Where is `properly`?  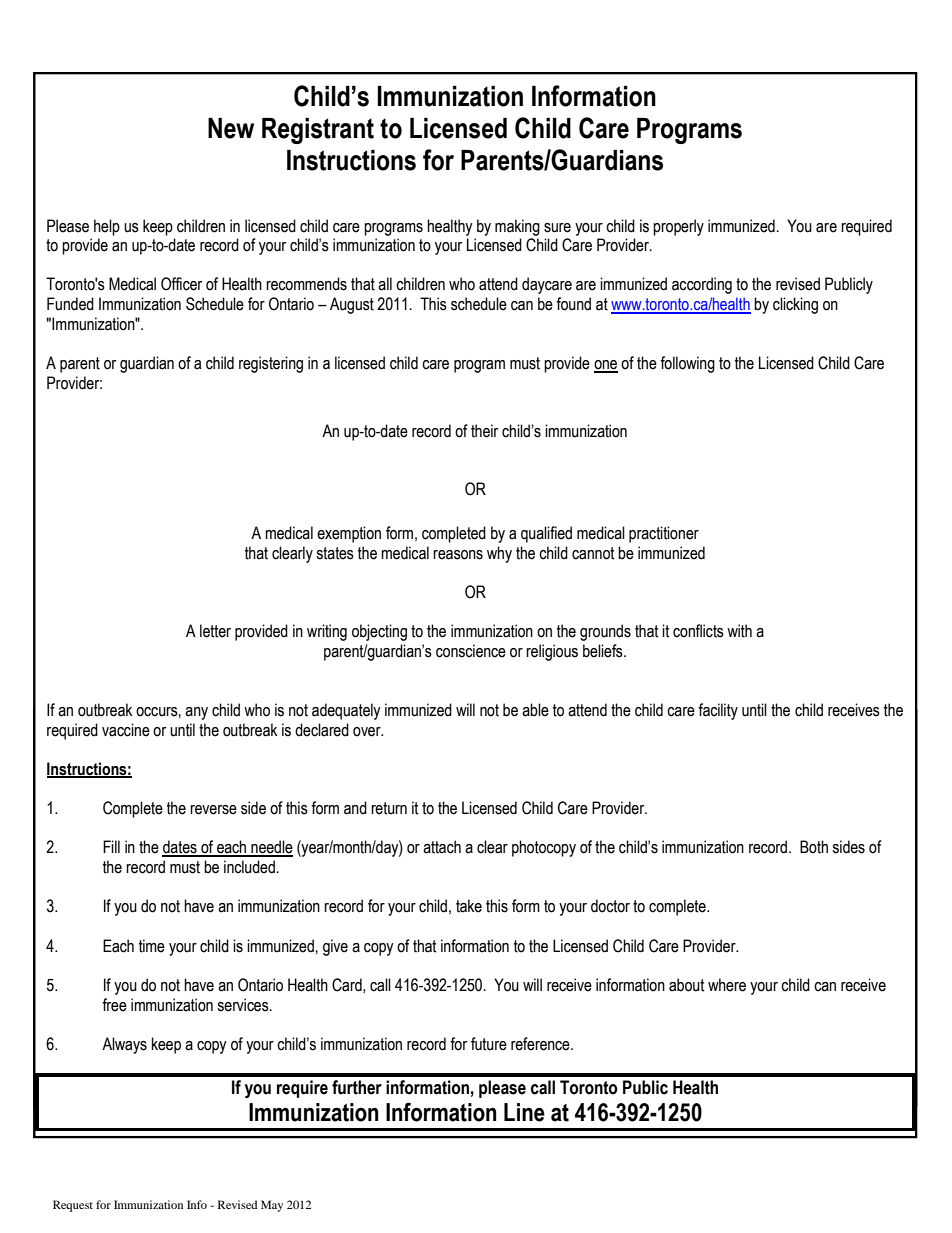
properly is located at coordinates (678, 227).
